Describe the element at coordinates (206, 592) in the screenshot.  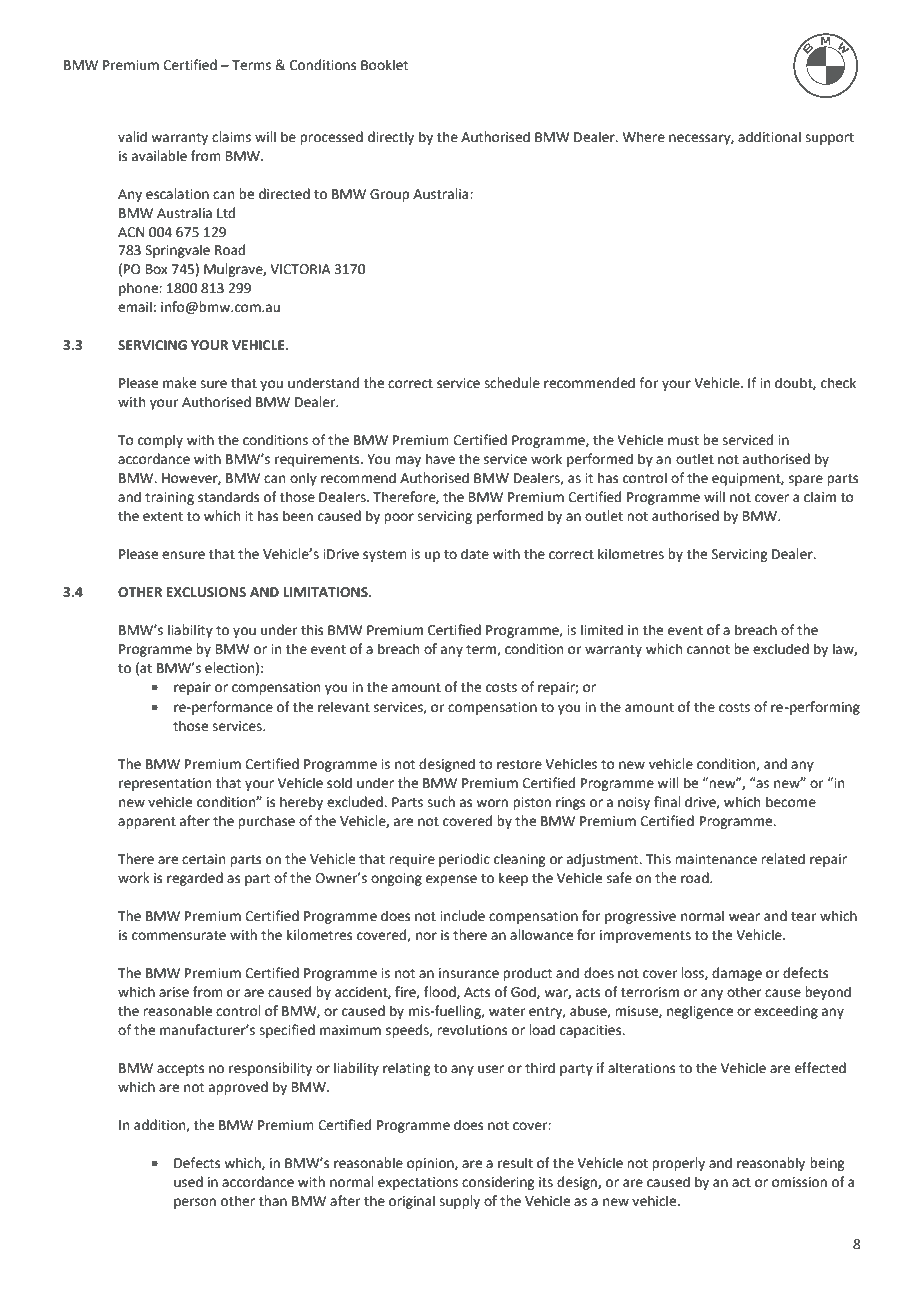
I see `EXCLUSIONS` at that location.
